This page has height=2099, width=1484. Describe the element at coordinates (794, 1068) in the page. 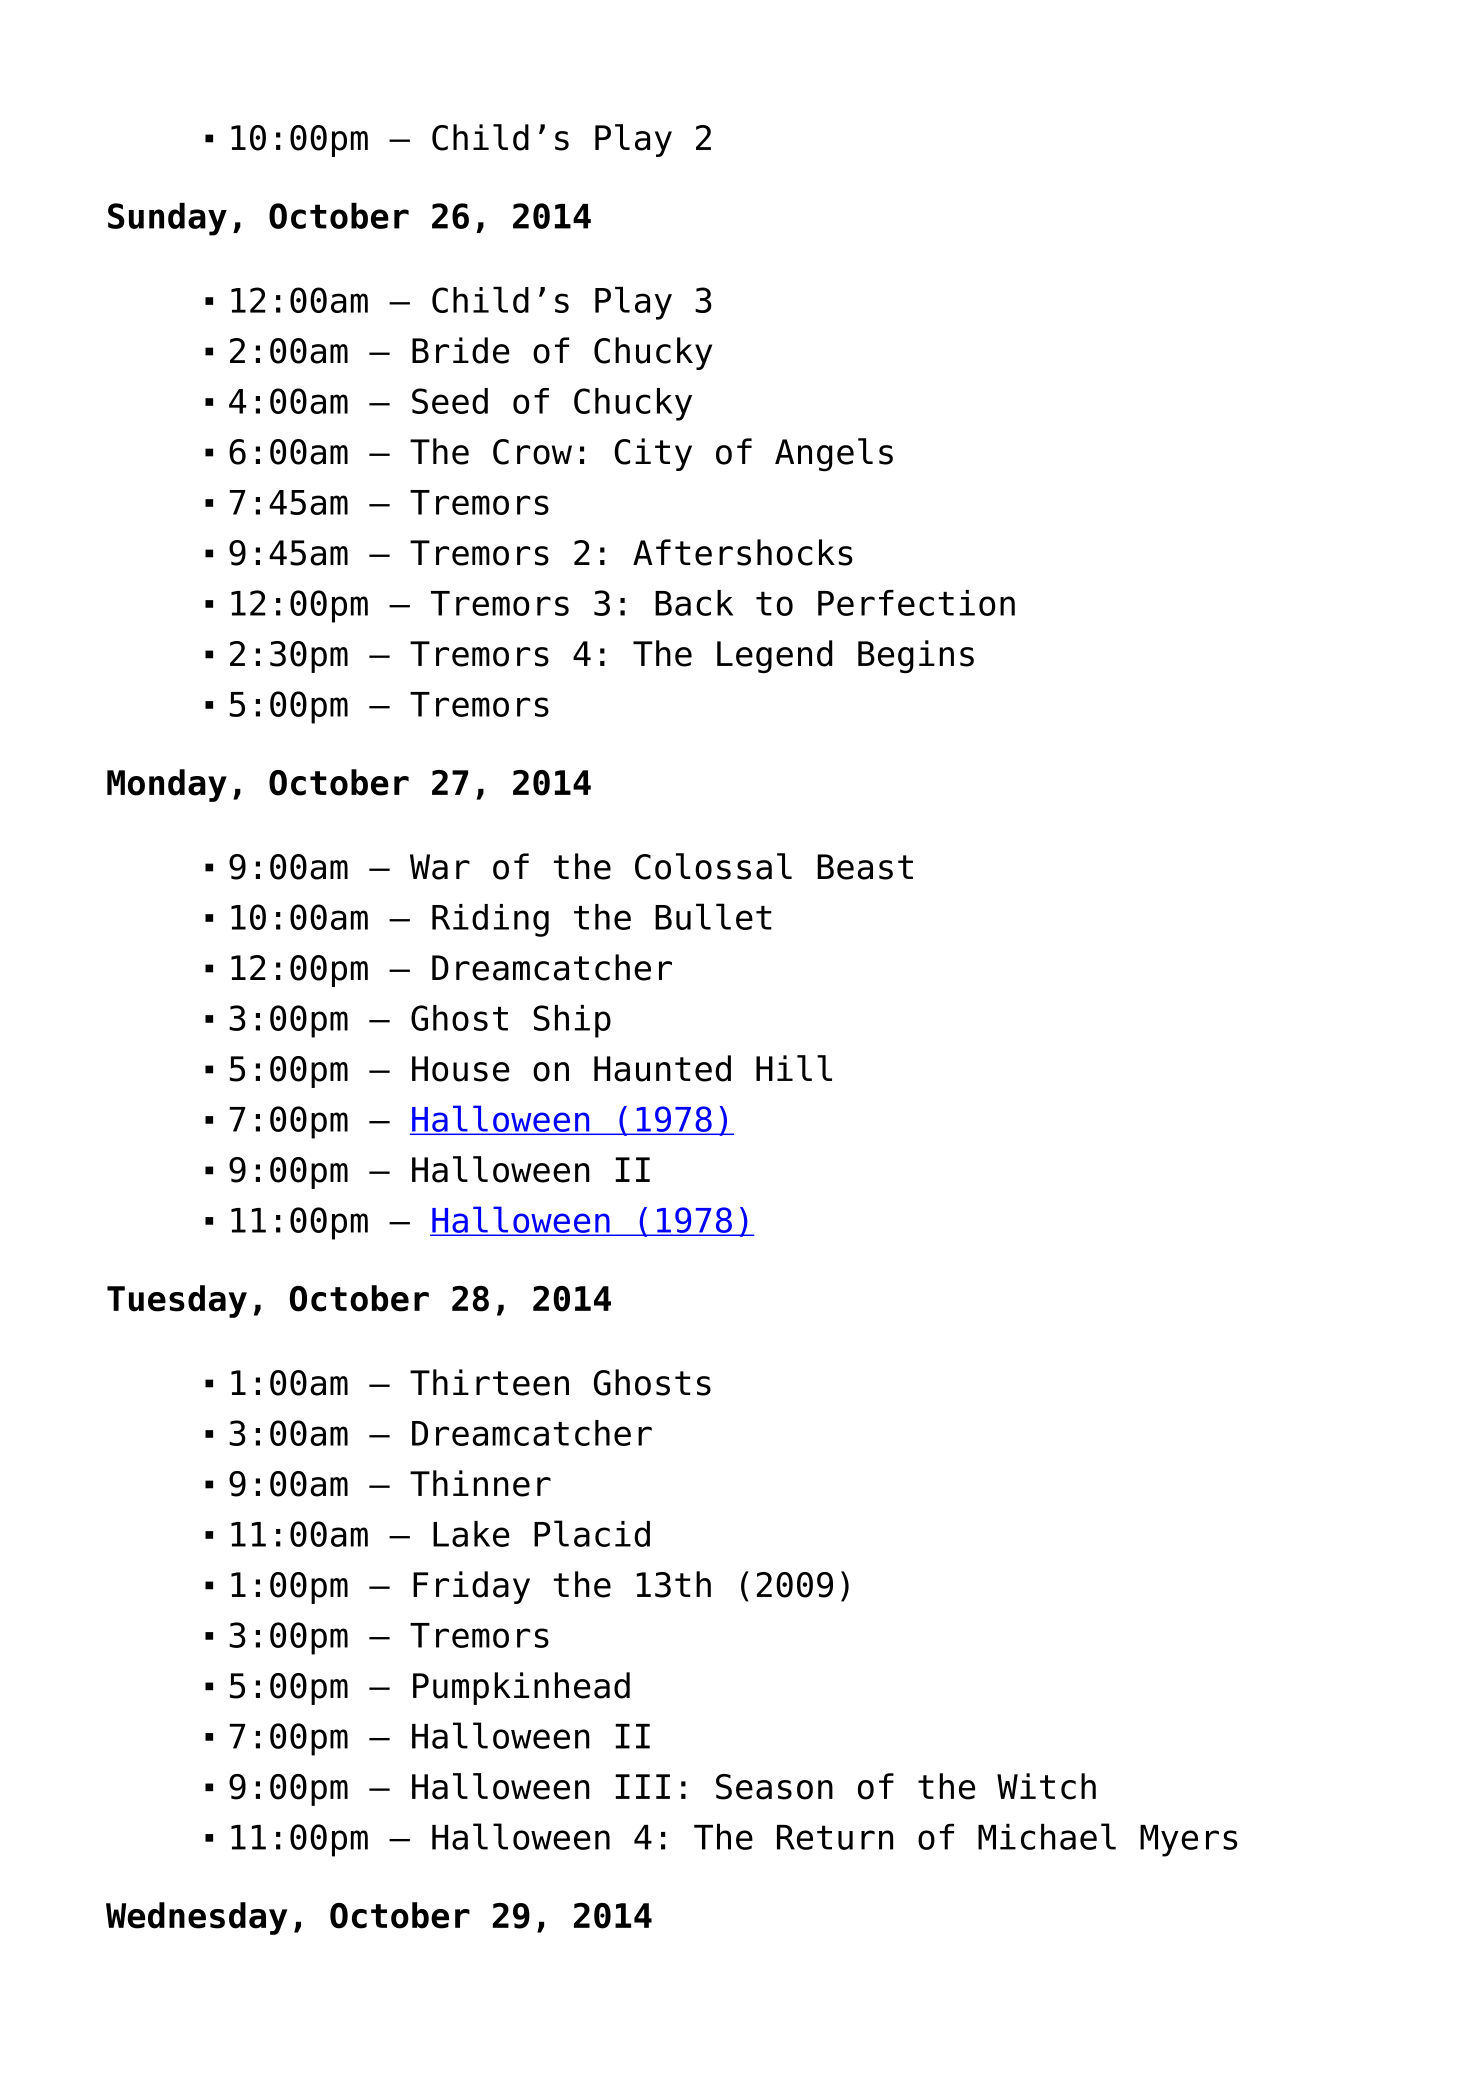

I see `Hill` at that location.
